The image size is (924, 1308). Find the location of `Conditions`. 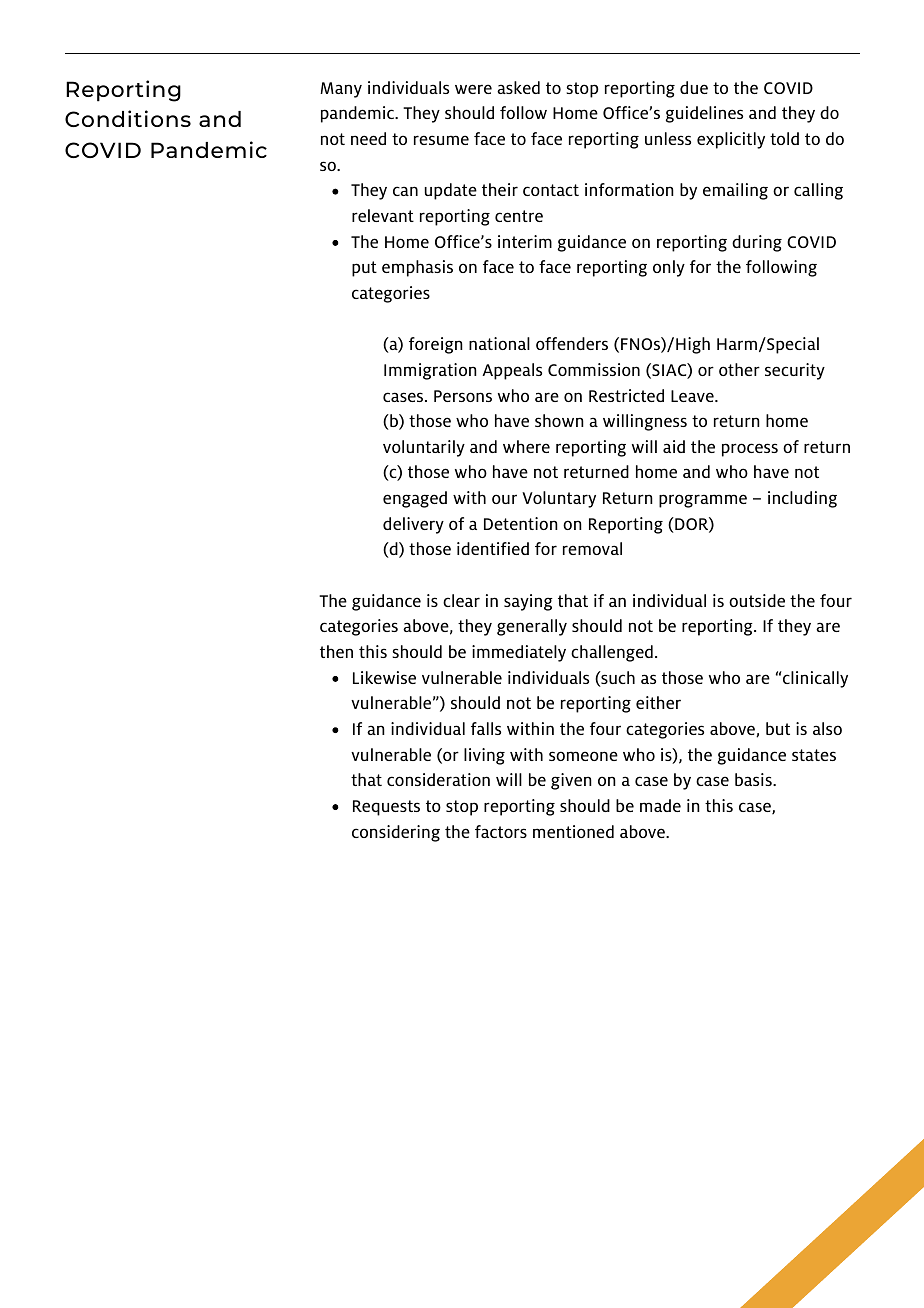

Conditions is located at coordinates (128, 118).
